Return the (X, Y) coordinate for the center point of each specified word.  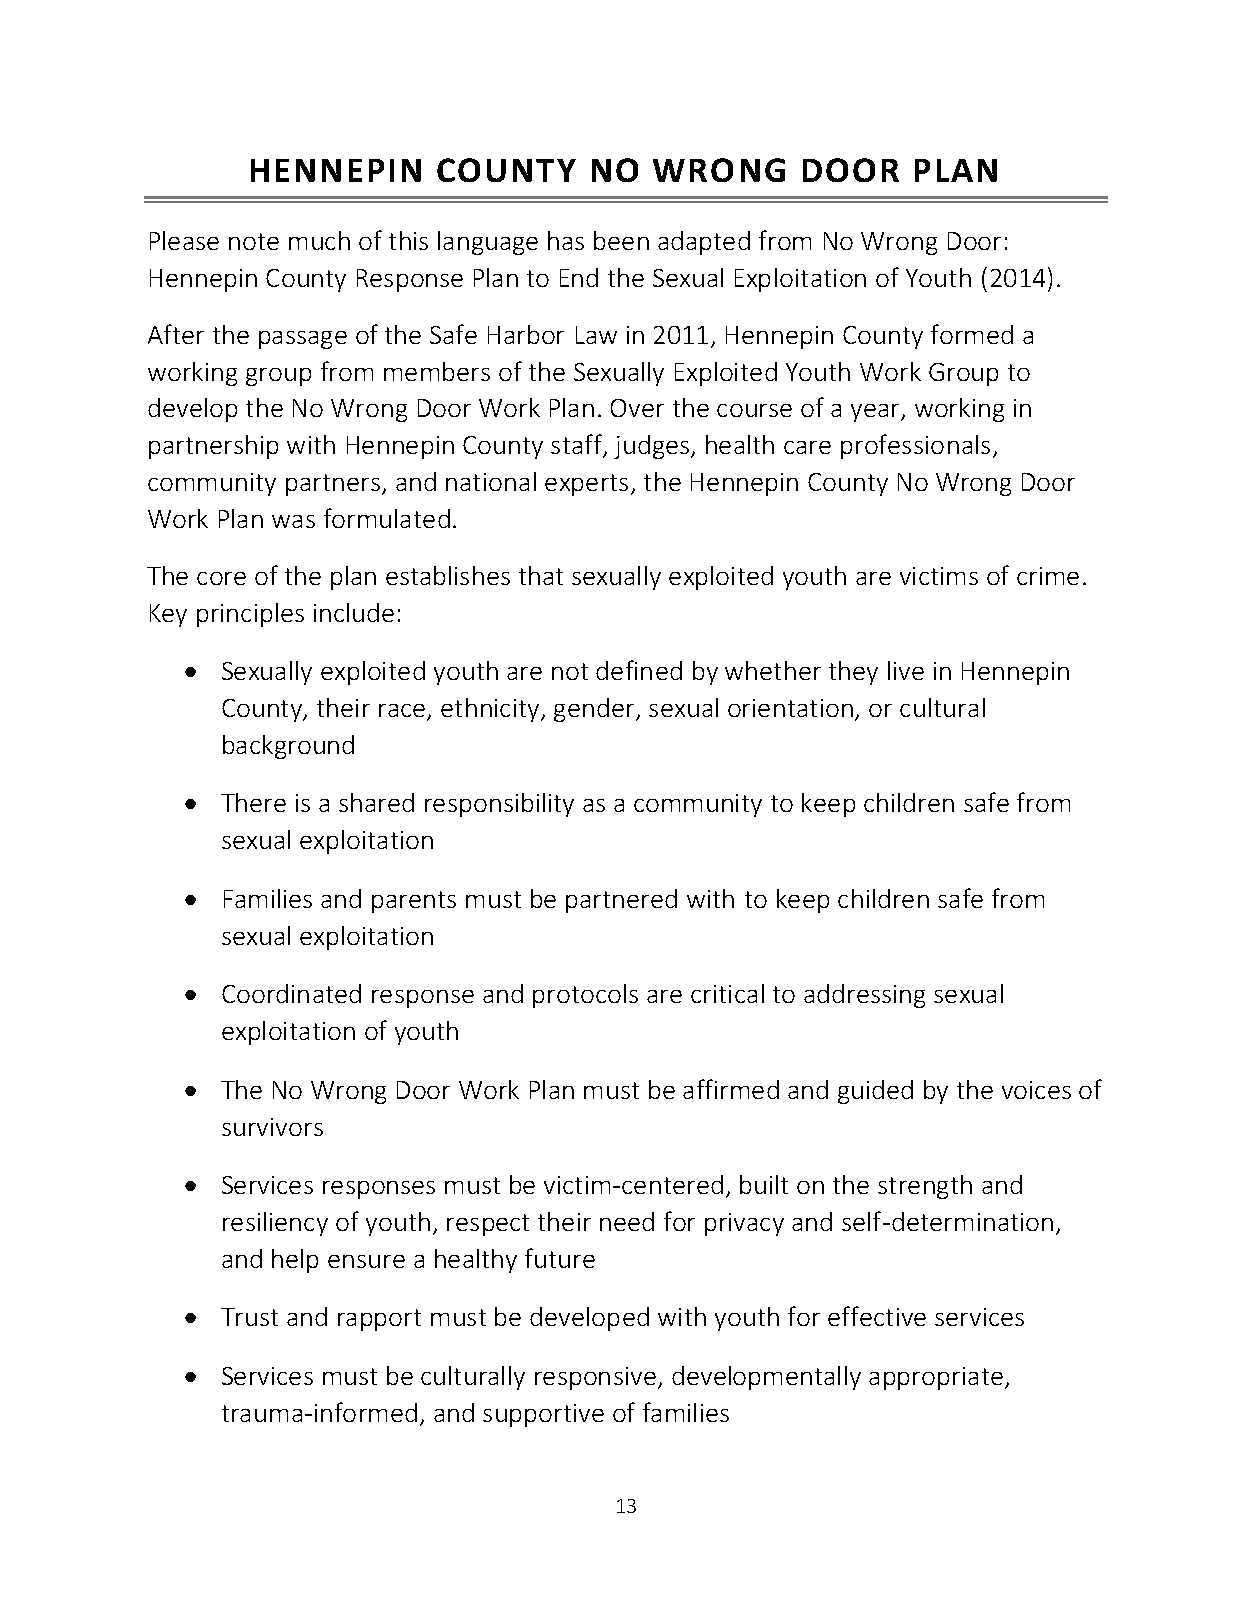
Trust (249, 1317)
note (254, 241)
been (621, 240)
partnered (621, 901)
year (876, 413)
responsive (597, 1378)
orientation (790, 708)
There (253, 802)
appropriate (937, 1378)
